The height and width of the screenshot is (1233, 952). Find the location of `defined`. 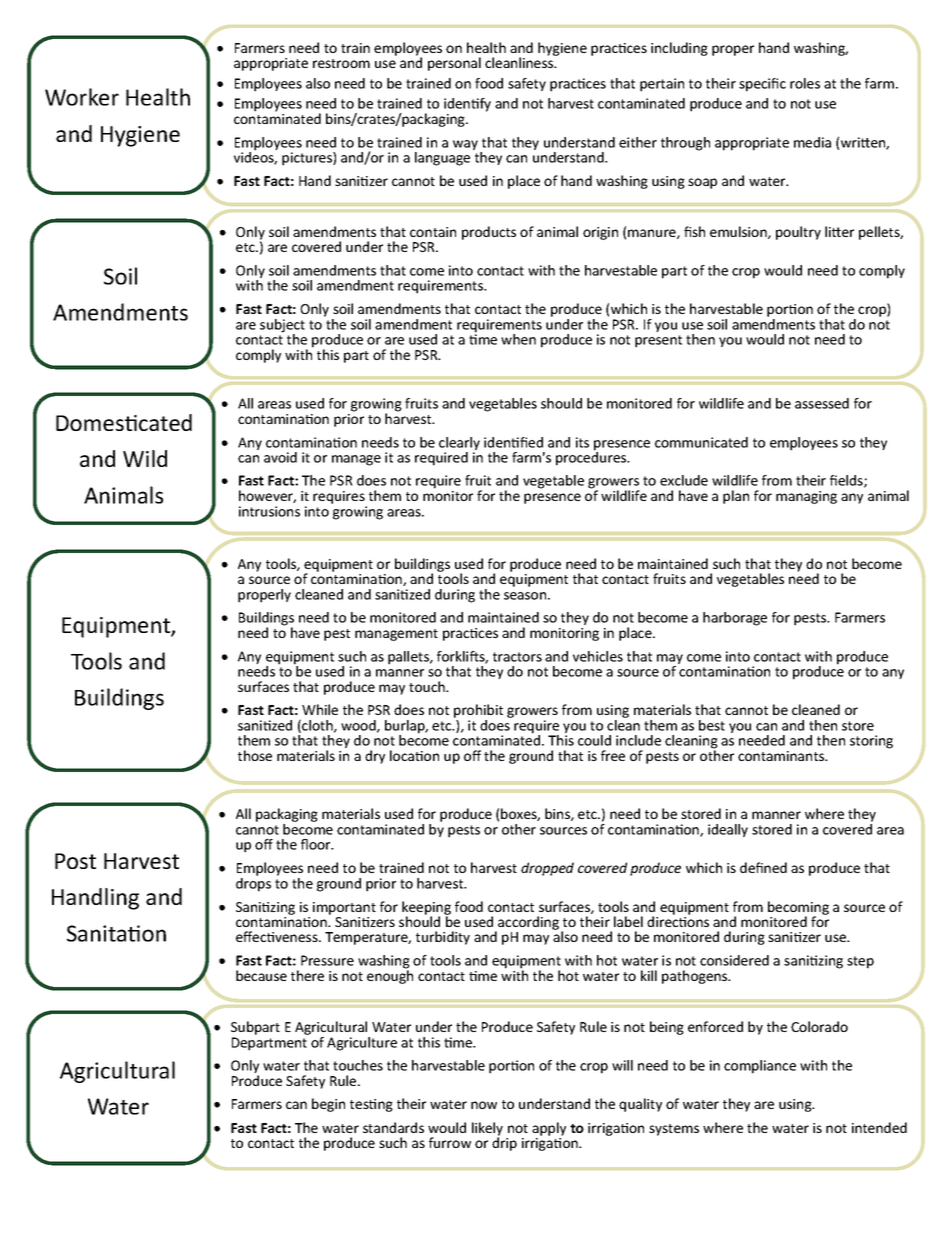

defined is located at coordinates (763, 867).
